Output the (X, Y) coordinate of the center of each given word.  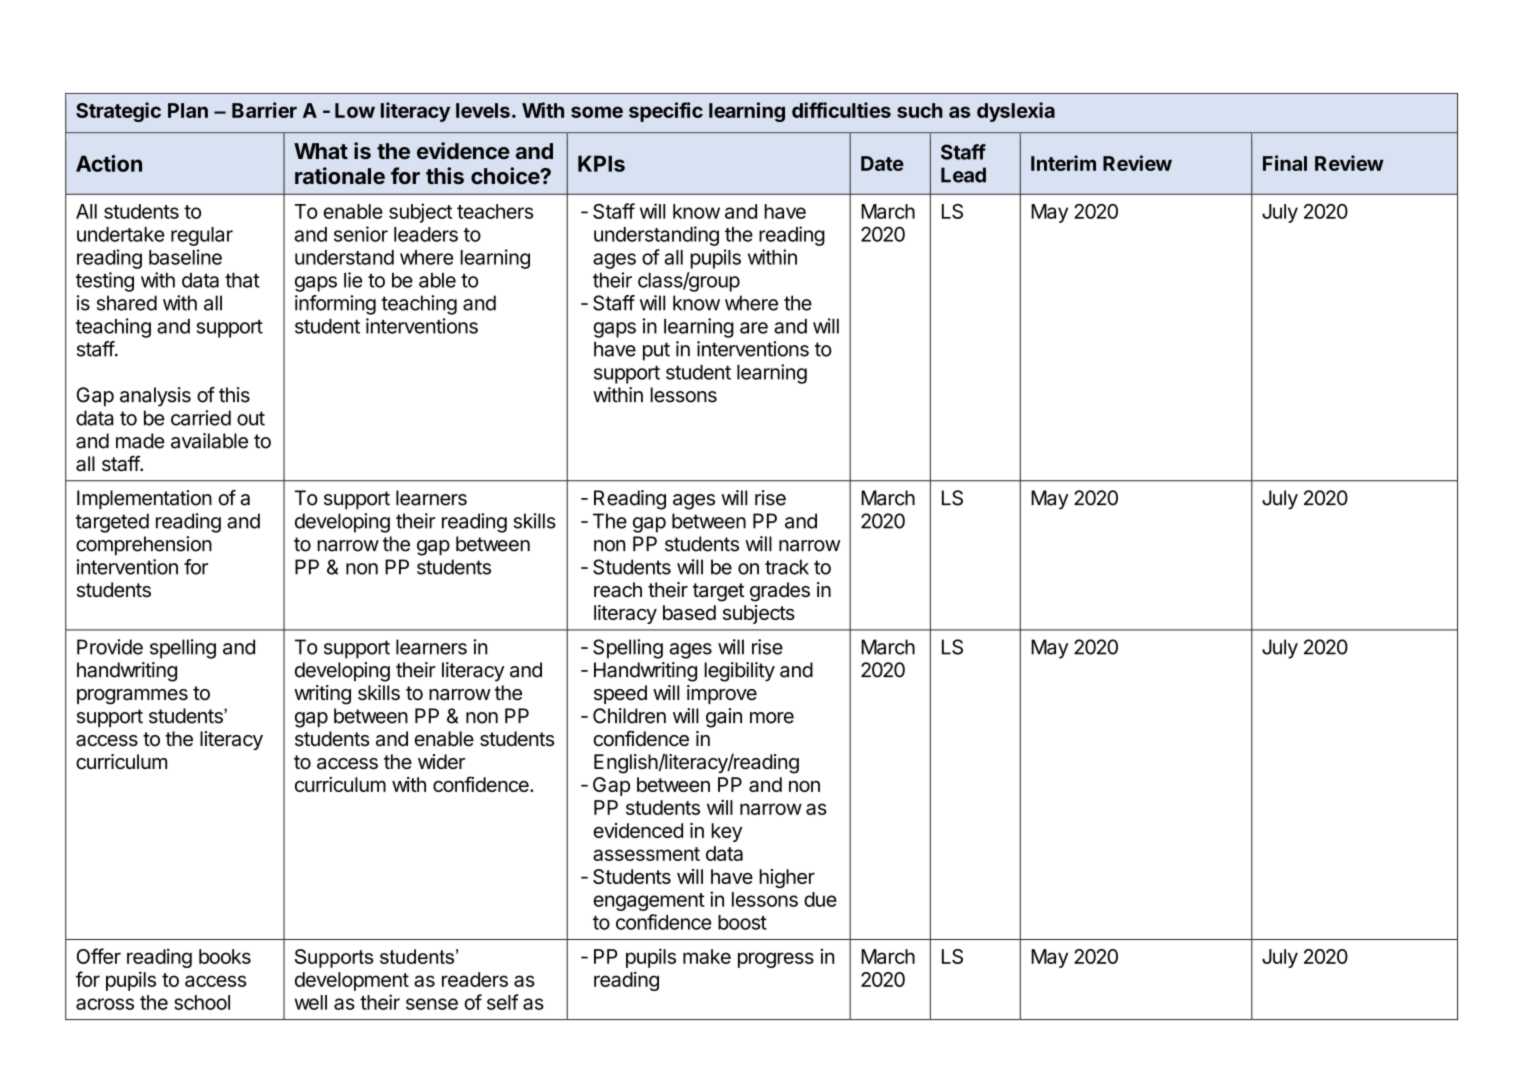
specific (666, 112)
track (787, 567)
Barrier (264, 110)
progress (776, 960)
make (707, 956)
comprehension (144, 546)
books (225, 956)
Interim (1063, 163)
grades (780, 592)
